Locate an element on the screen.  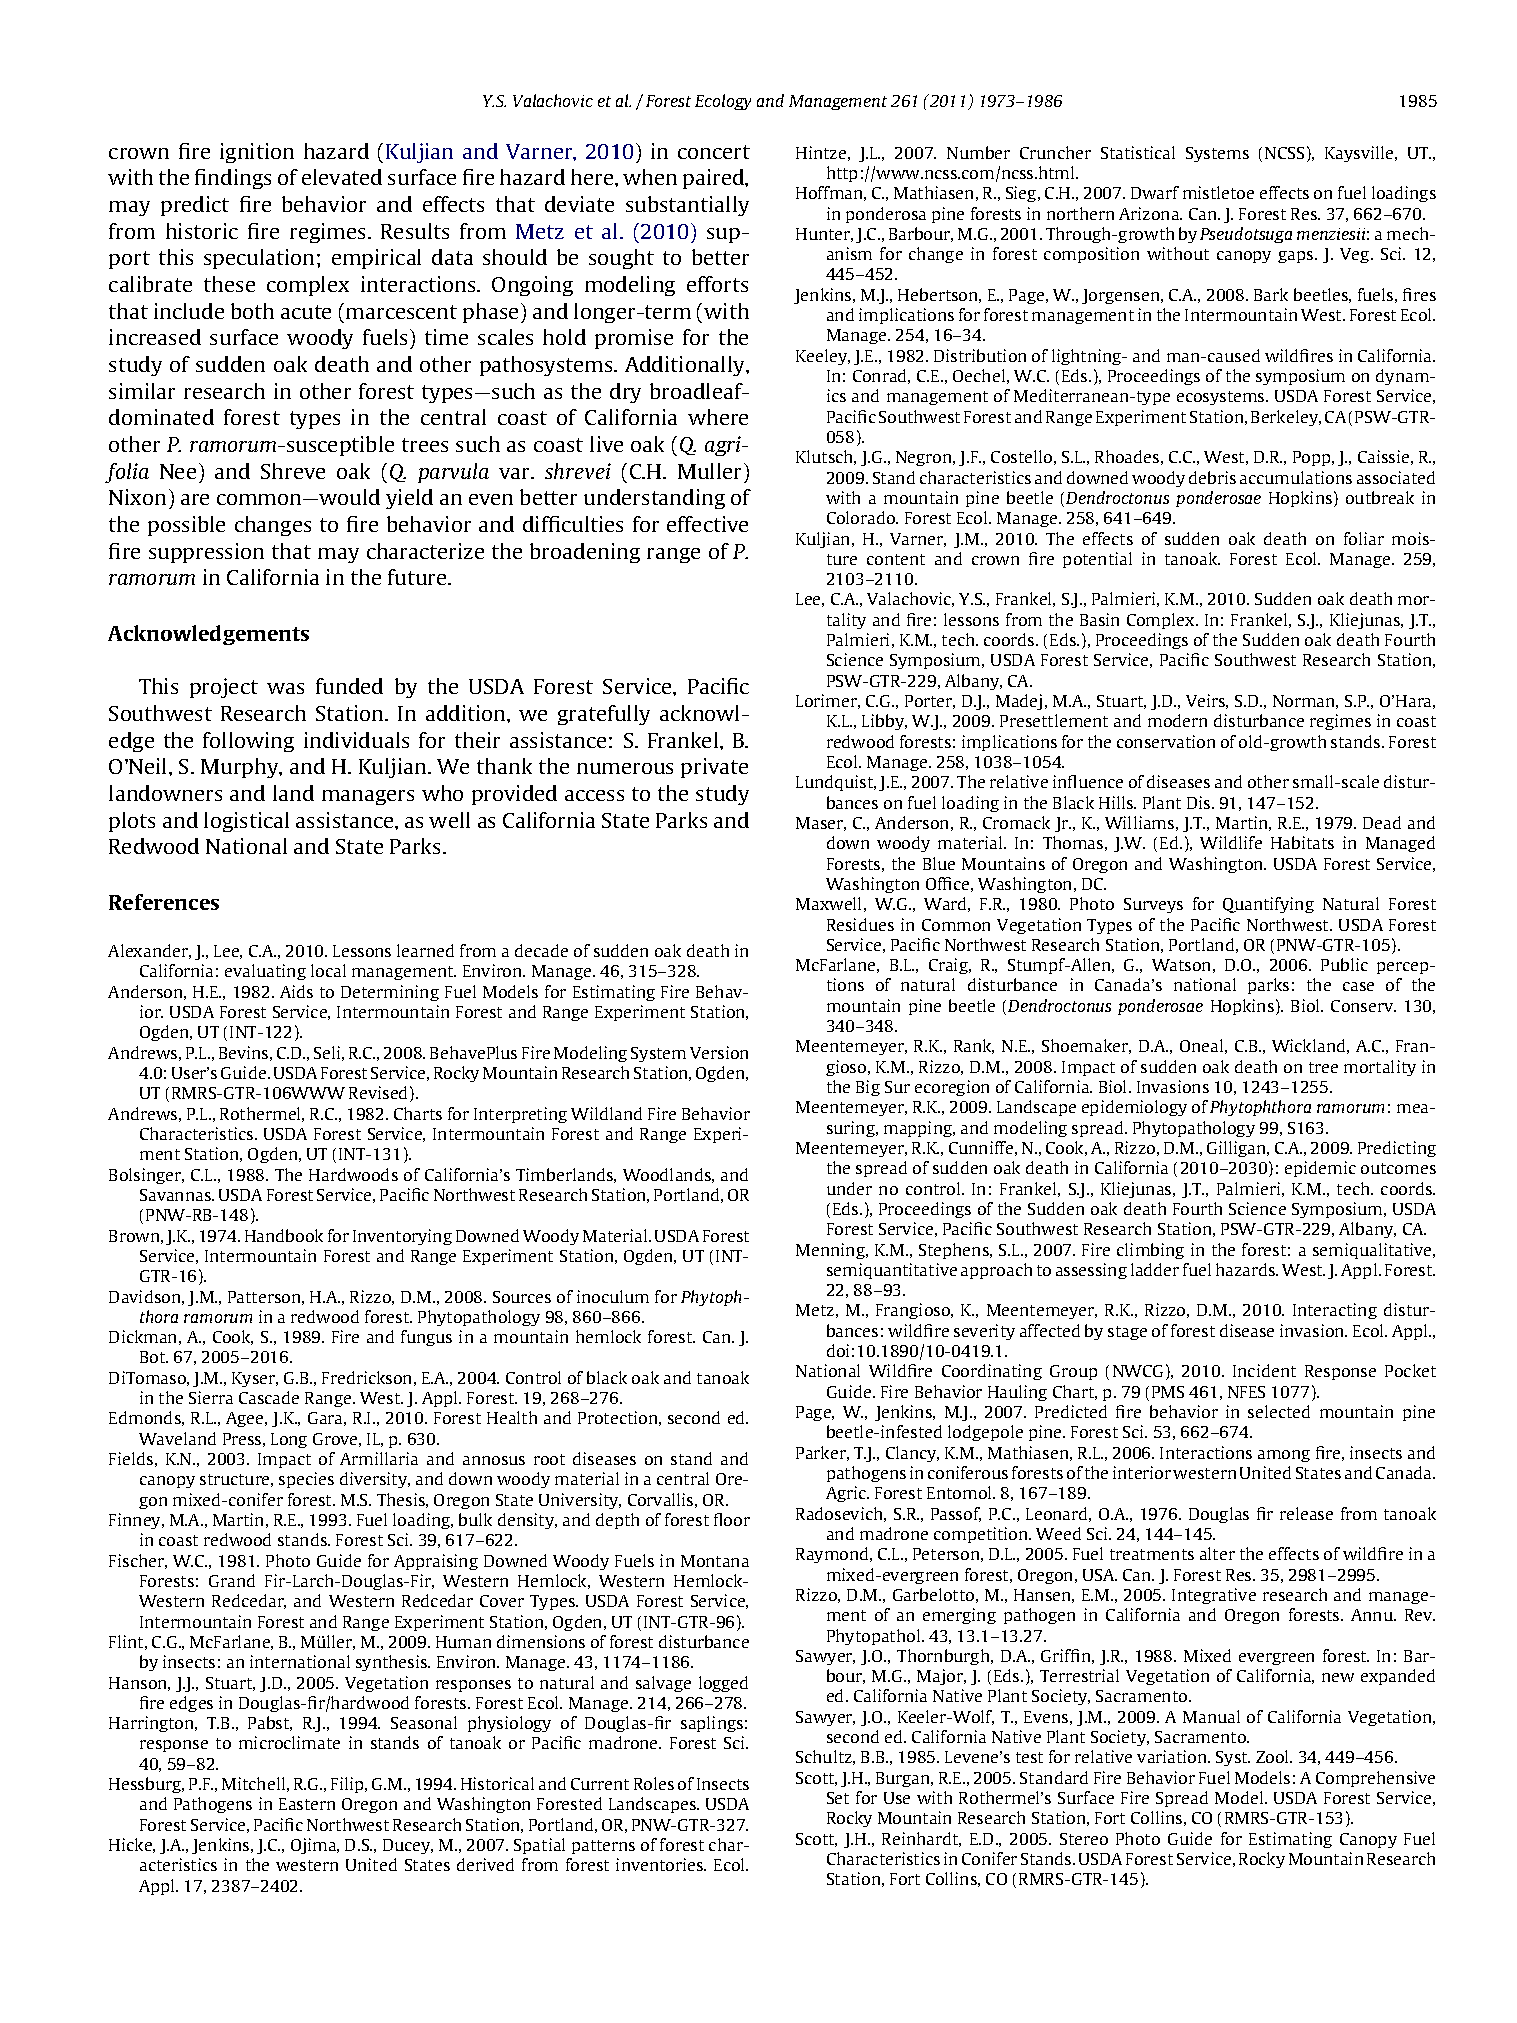
mistletoe is located at coordinates (1218, 192).
